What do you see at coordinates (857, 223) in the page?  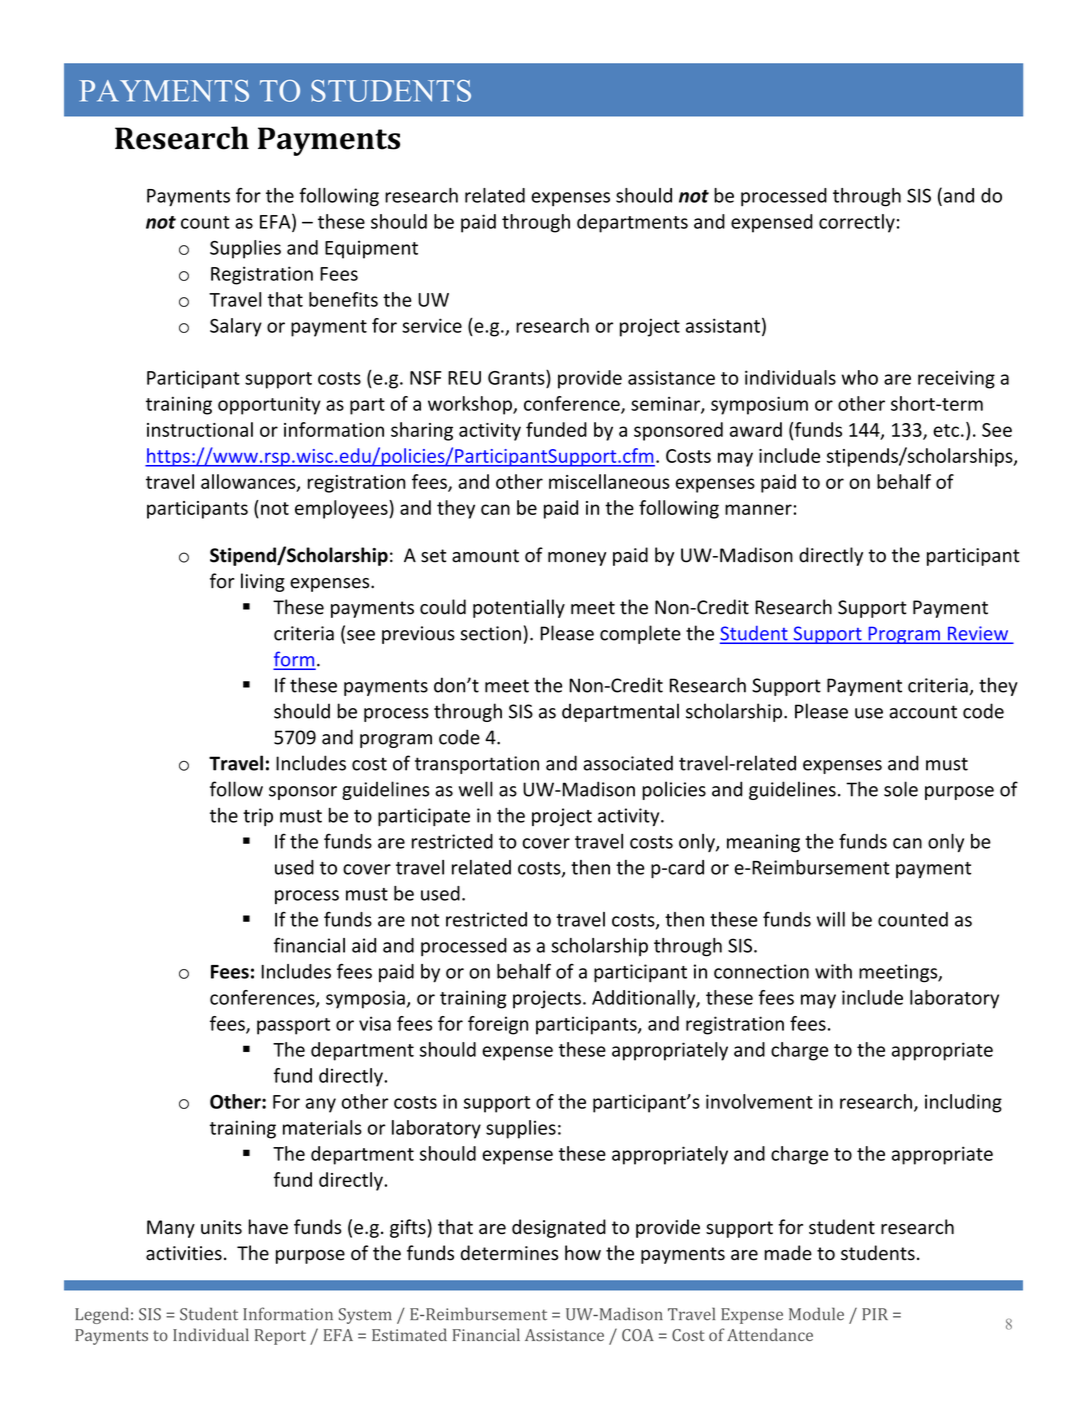 I see `correctly` at bounding box center [857, 223].
